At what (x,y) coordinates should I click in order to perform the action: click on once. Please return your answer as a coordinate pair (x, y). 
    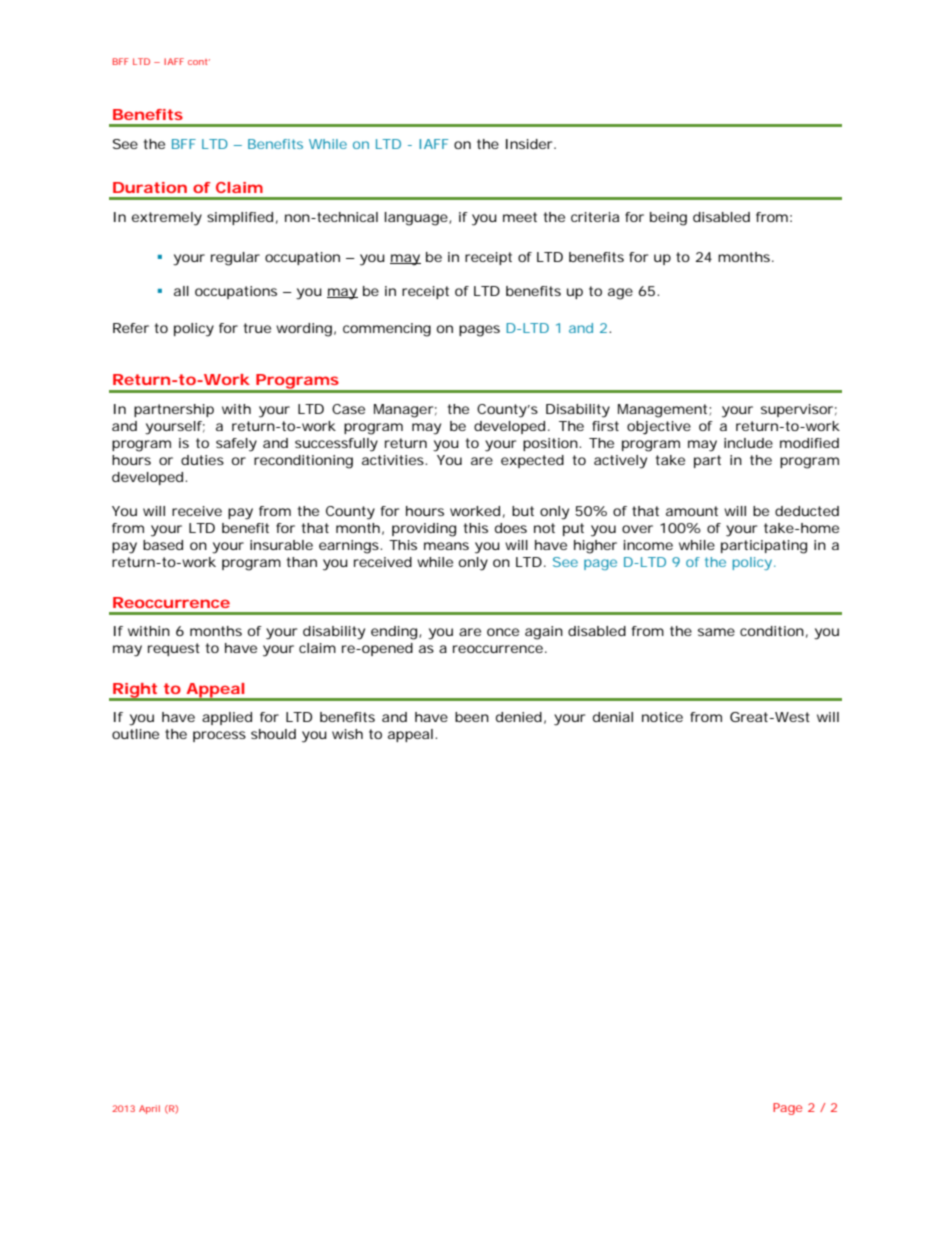
    Looking at the image, I should click on (503, 632).
